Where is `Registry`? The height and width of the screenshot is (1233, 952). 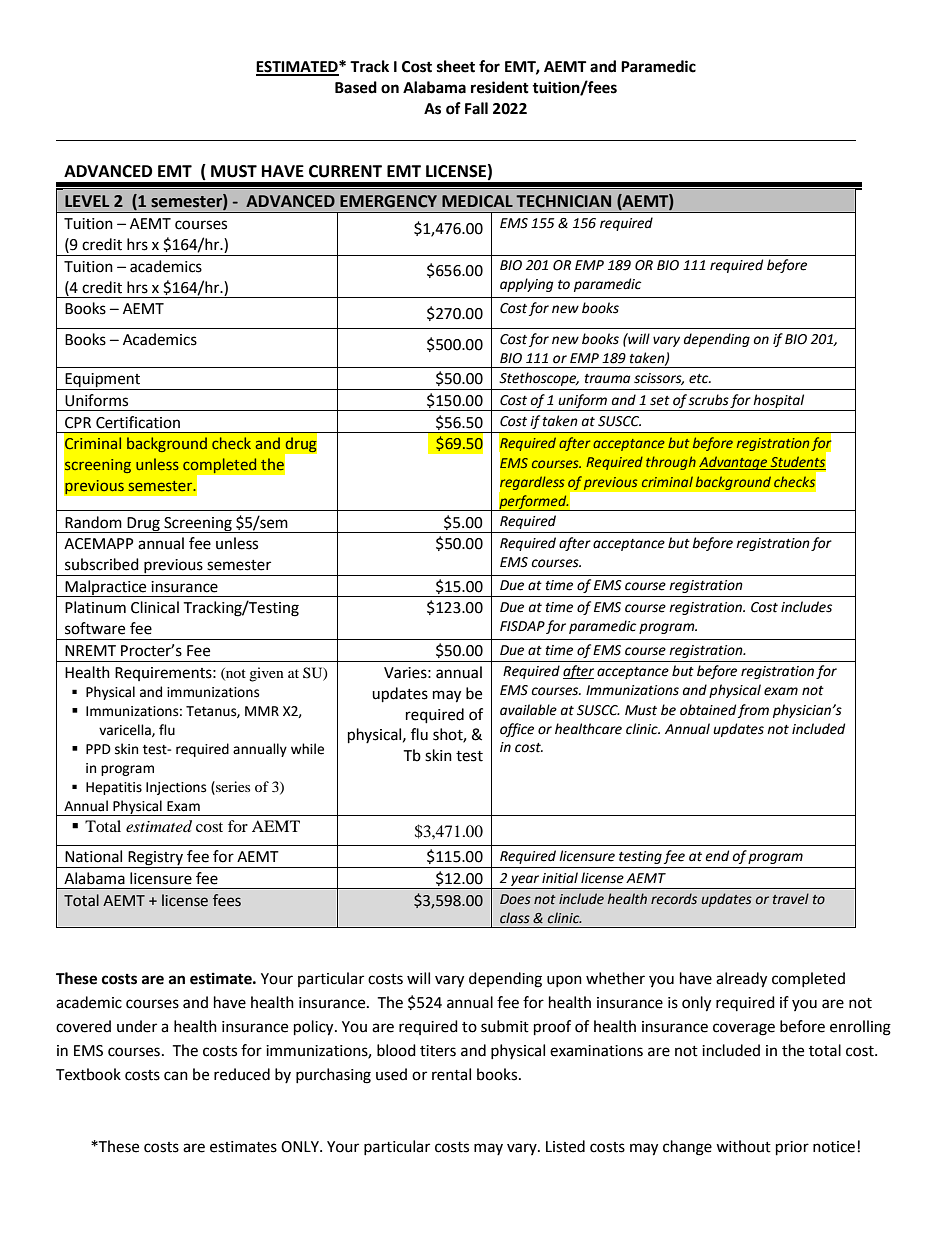
Registry is located at coordinates (156, 859).
